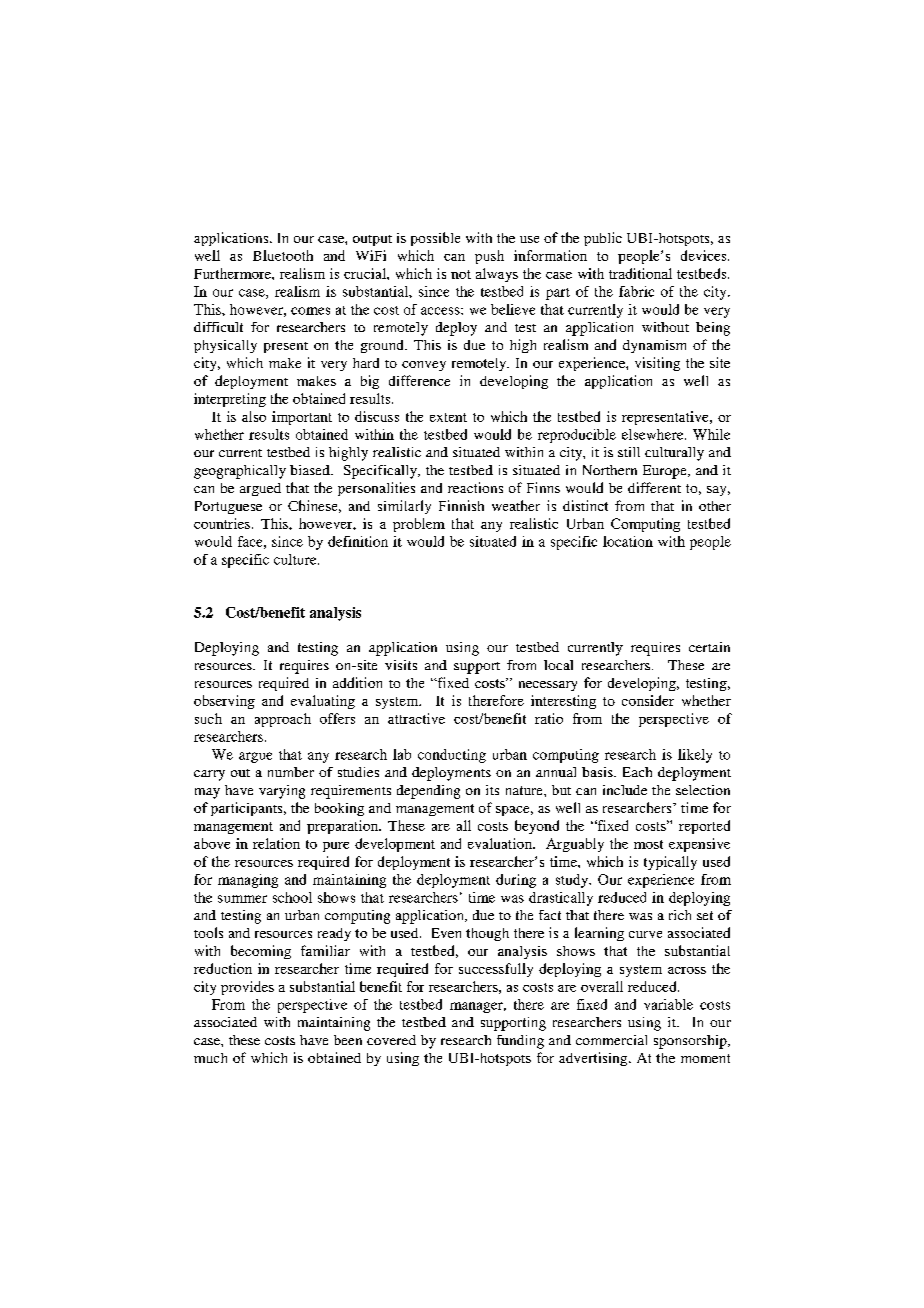 The height and width of the screenshot is (1308, 924). I want to click on funding, so click(520, 1042).
